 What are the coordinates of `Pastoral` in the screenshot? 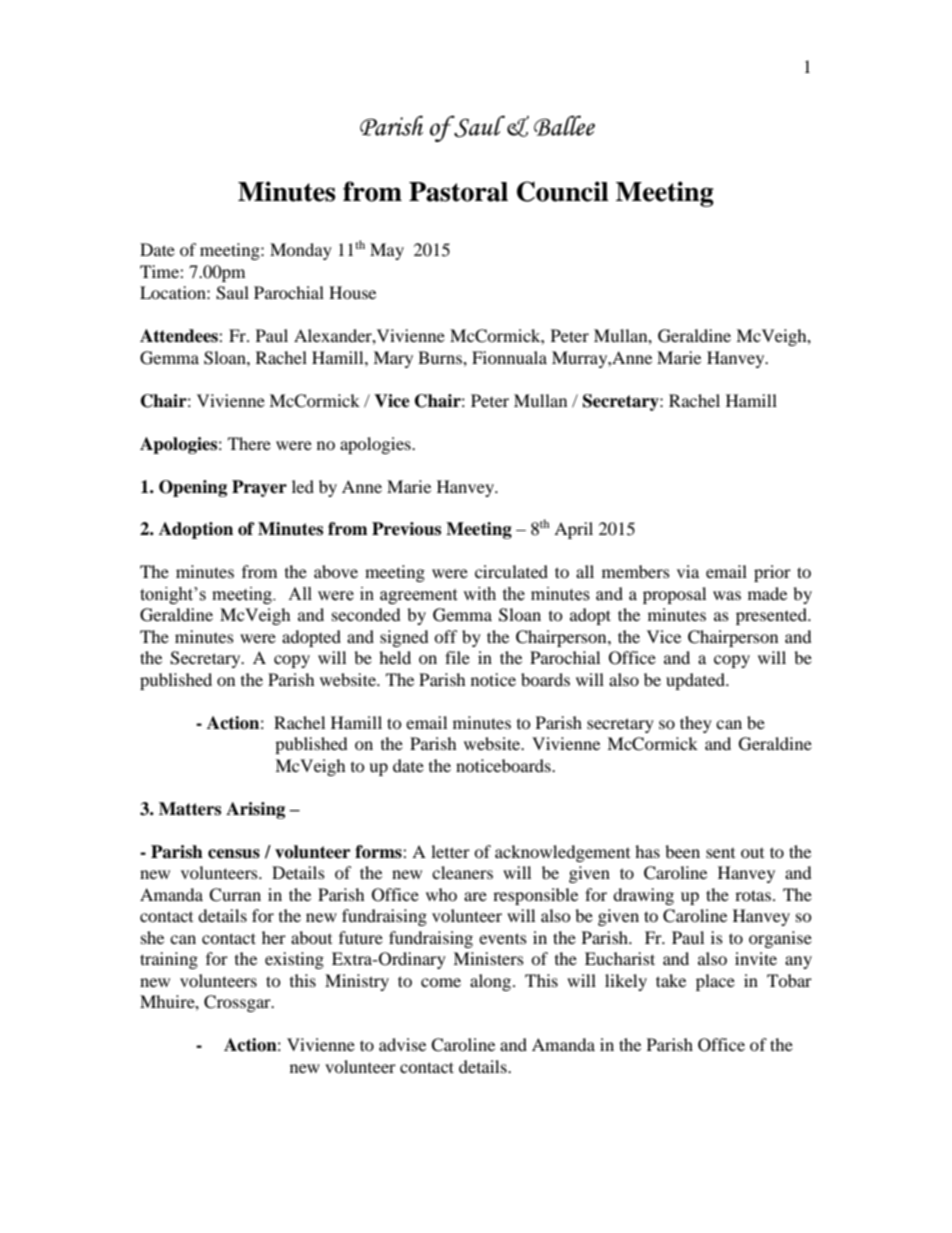 It's located at (458, 192).
